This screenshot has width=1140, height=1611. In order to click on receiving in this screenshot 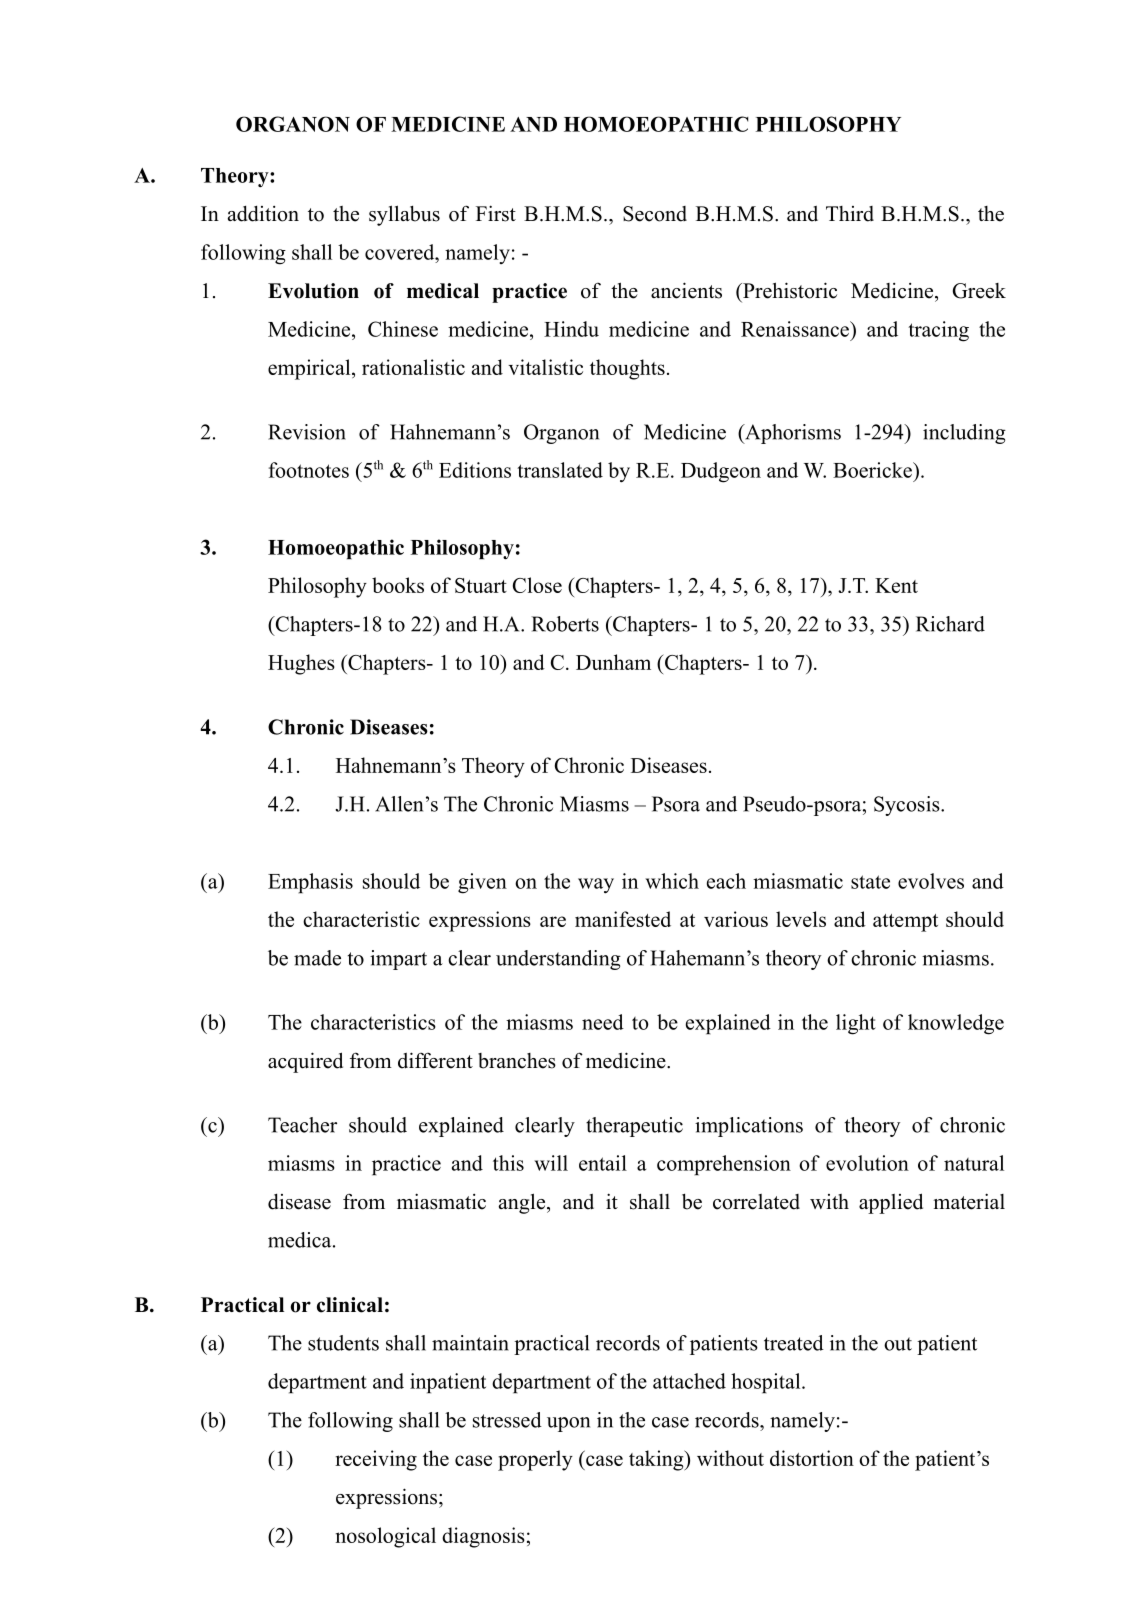, I will do `click(376, 1460)`.
